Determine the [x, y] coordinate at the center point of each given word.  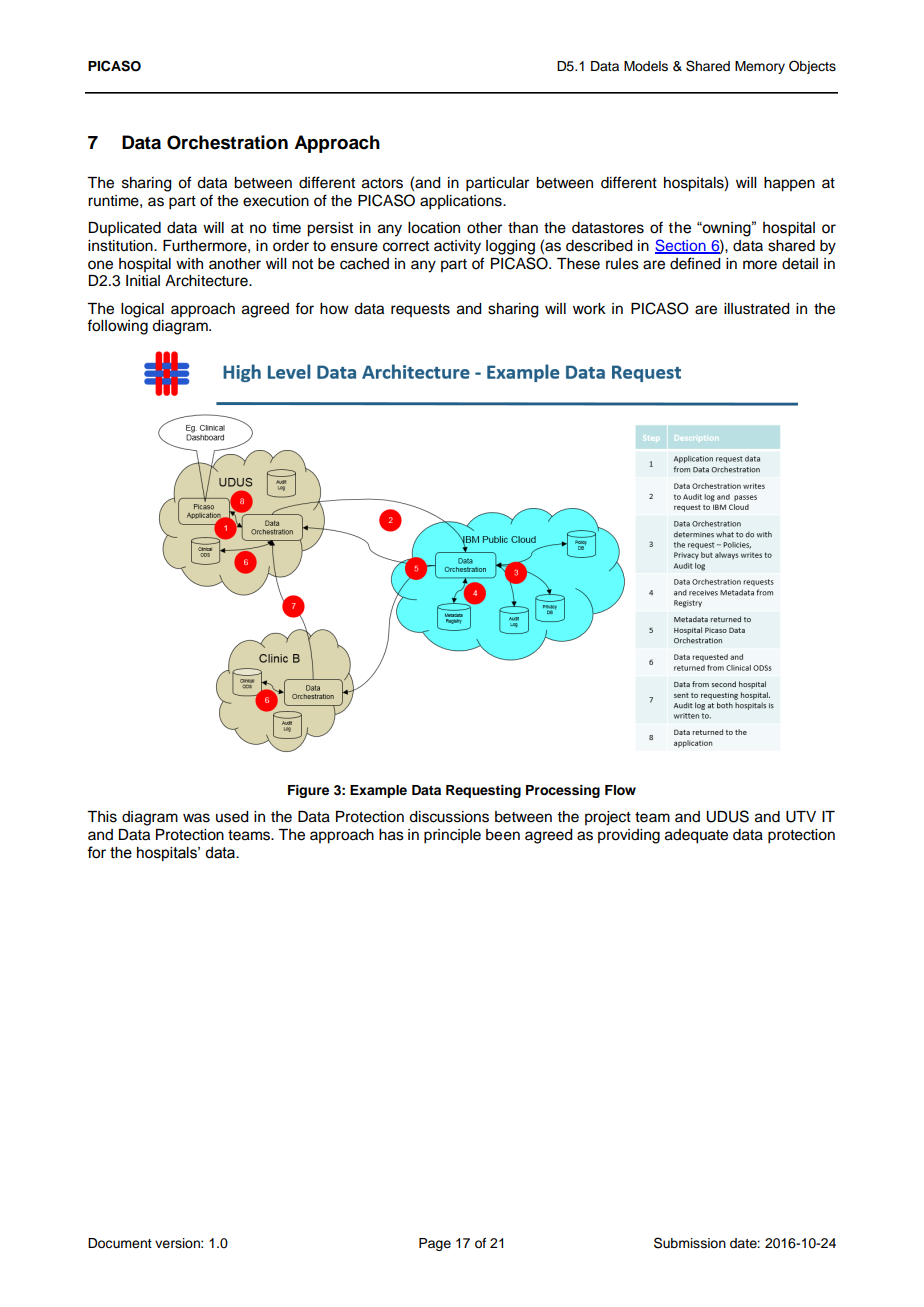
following [117, 327]
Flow [620, 790]
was [196, 818]
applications [462, 202]
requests [420, 310]
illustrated [757, 309]
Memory [760, 67]
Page [435, 1244]
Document [120, 1243]
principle [452, 836]
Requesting [483, 791]
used [232, 817]
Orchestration [227, 142]
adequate [696, 836]
